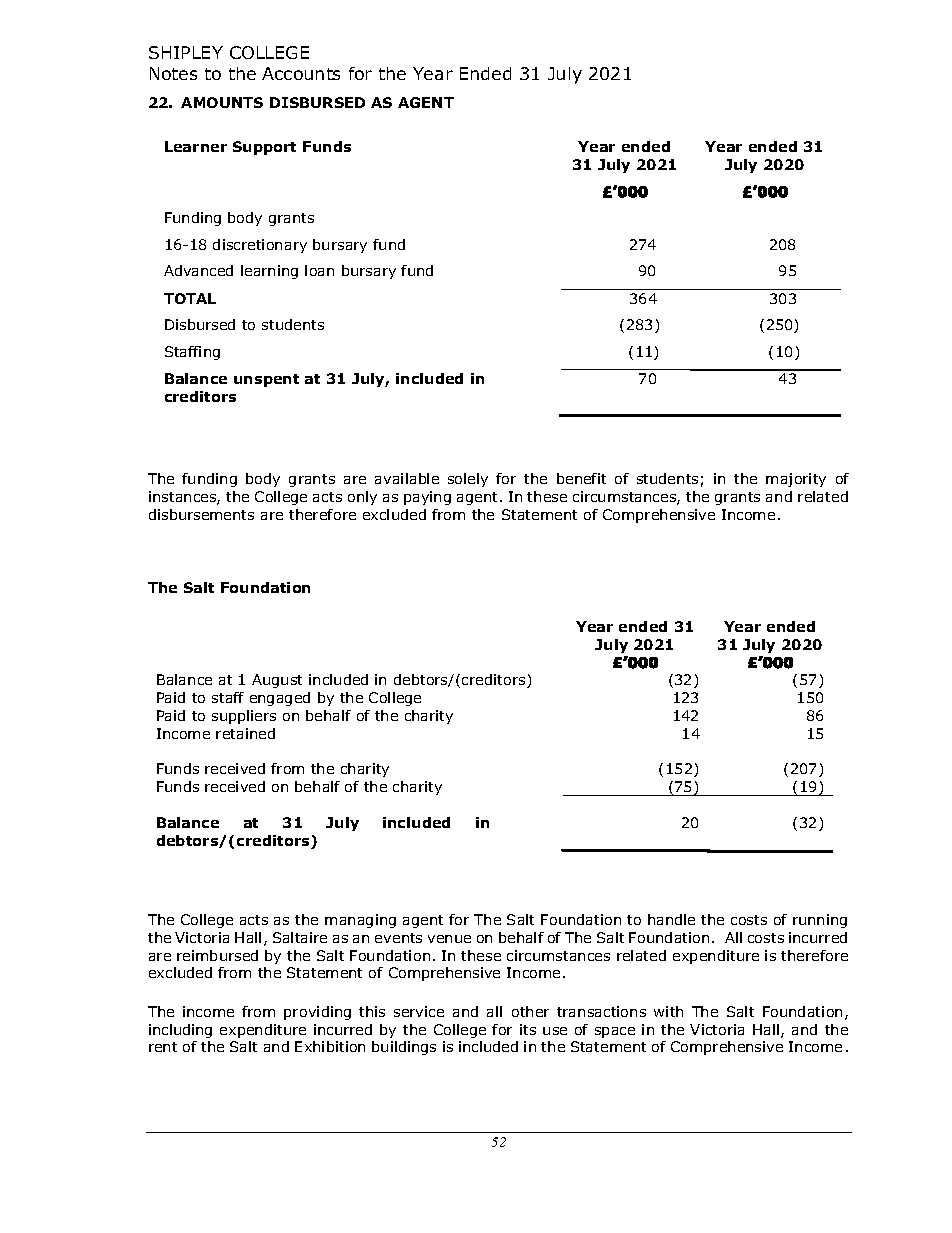 This screenshot has height=1233, width=952. Describe the element at coordinates (449, 939) in the screenshot. I see `venue` at that location.
